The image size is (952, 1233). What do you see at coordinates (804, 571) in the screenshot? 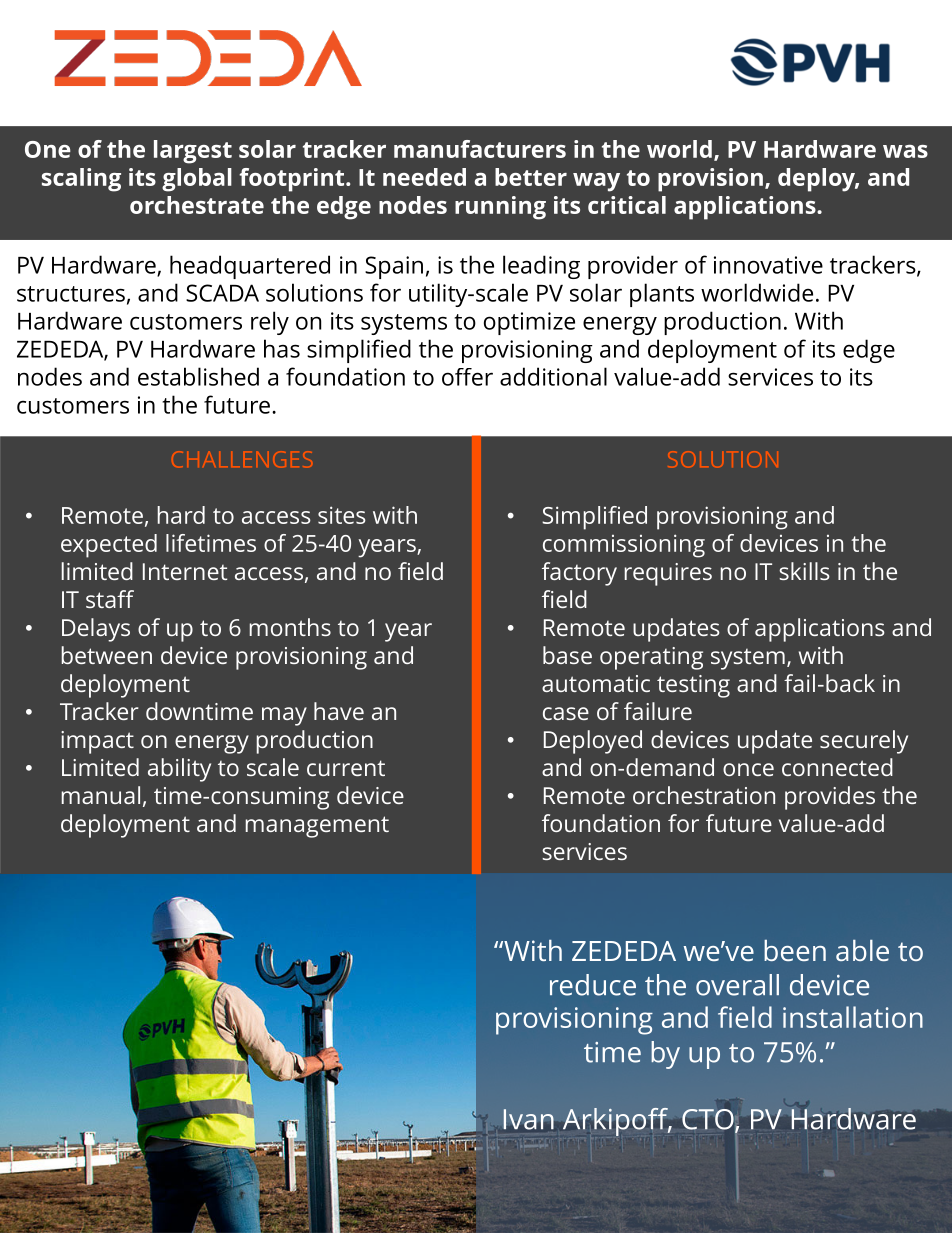
I see `skills` at bounding box center [804, 571].
